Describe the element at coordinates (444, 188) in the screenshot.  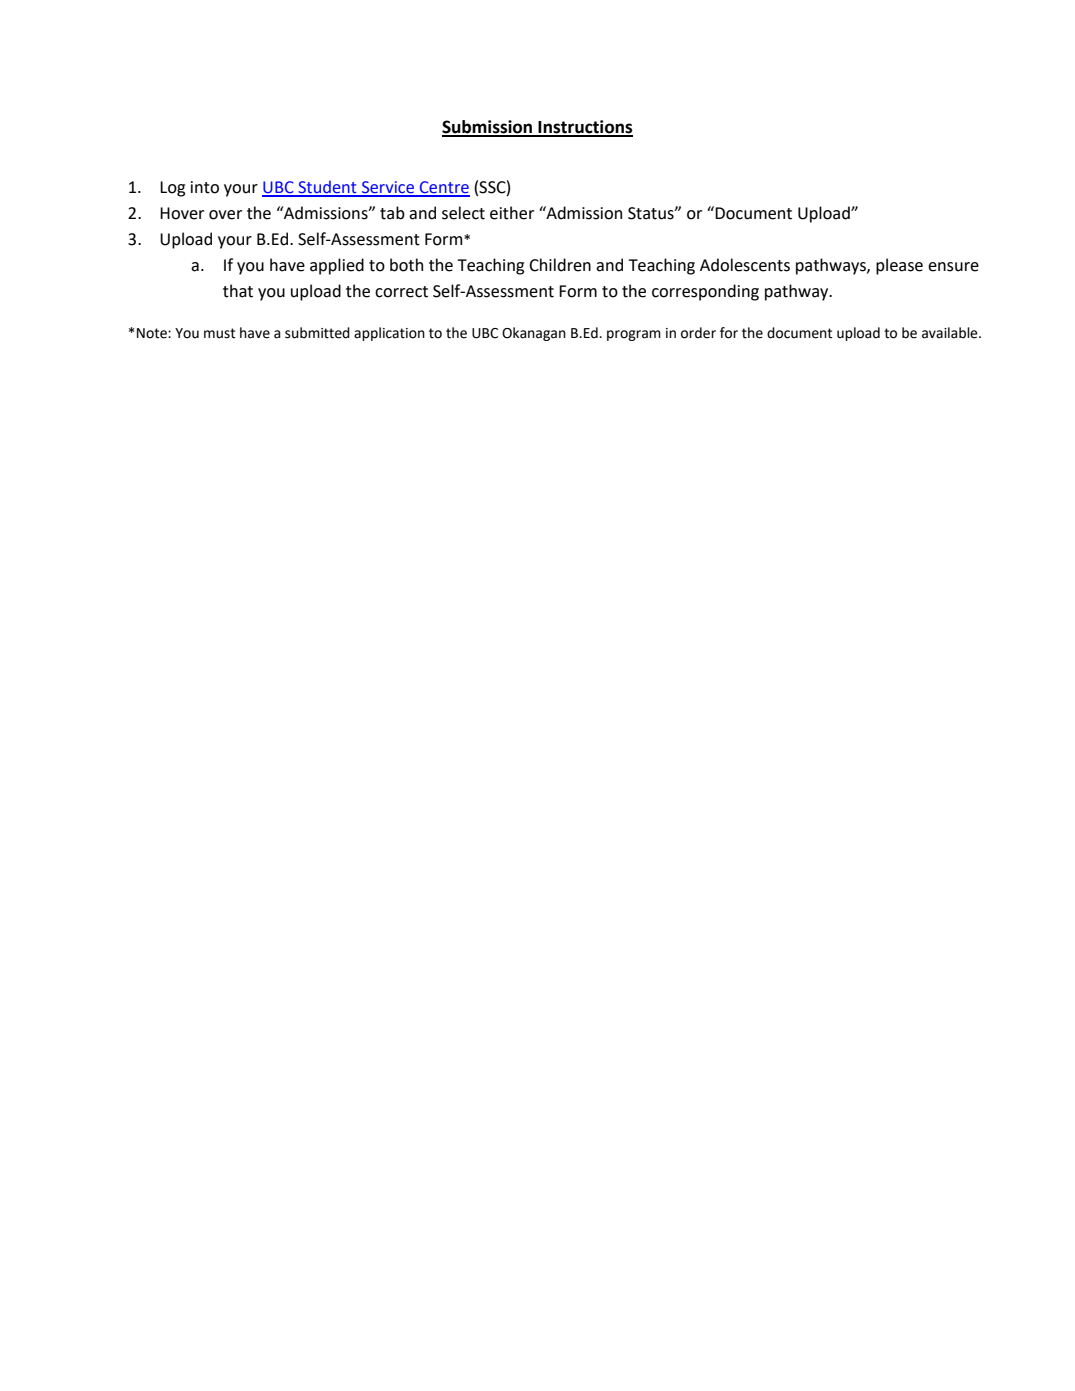
I see `Centre` at that location.
